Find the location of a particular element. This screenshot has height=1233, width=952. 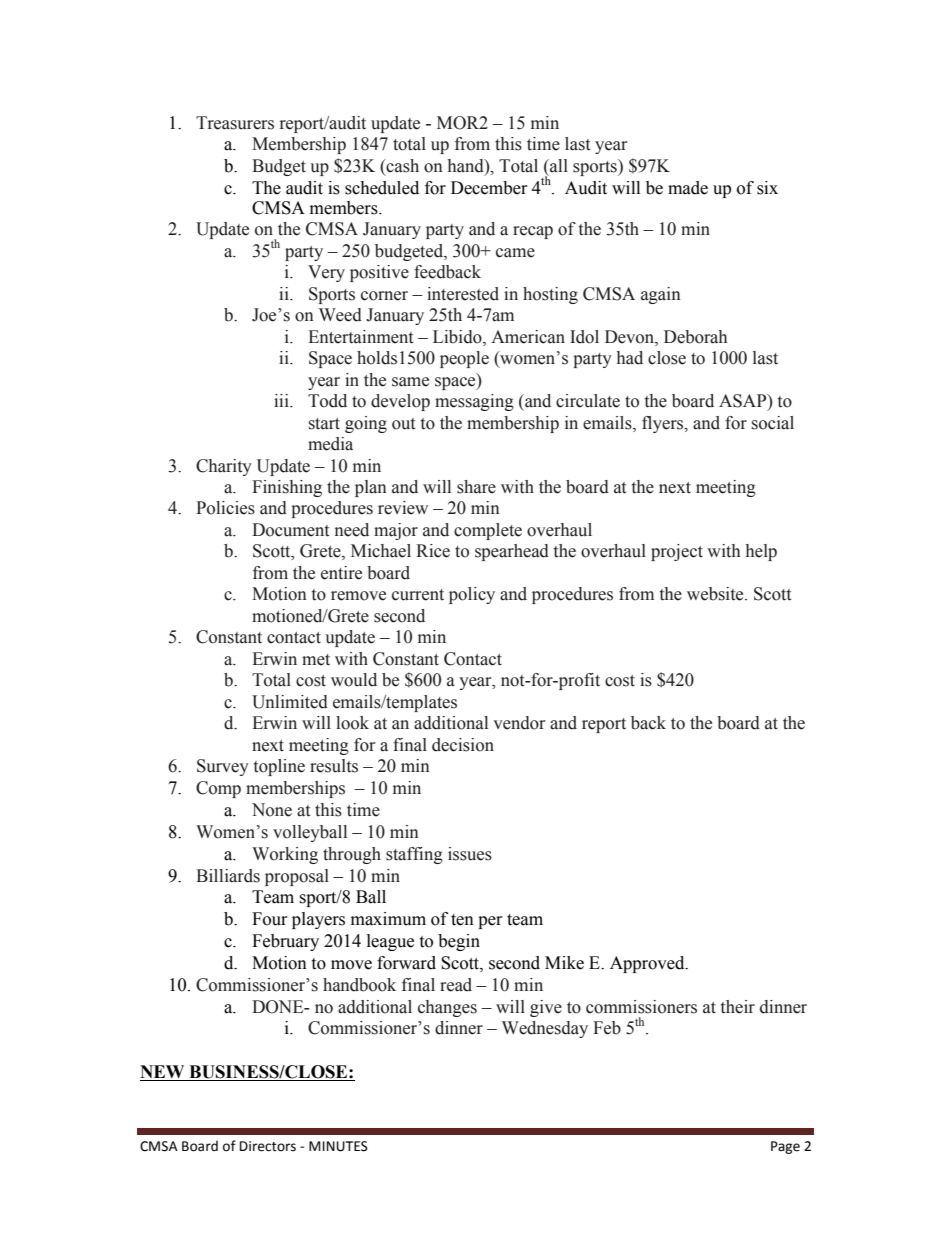

NEW is located at coordinates (163, 1073).
